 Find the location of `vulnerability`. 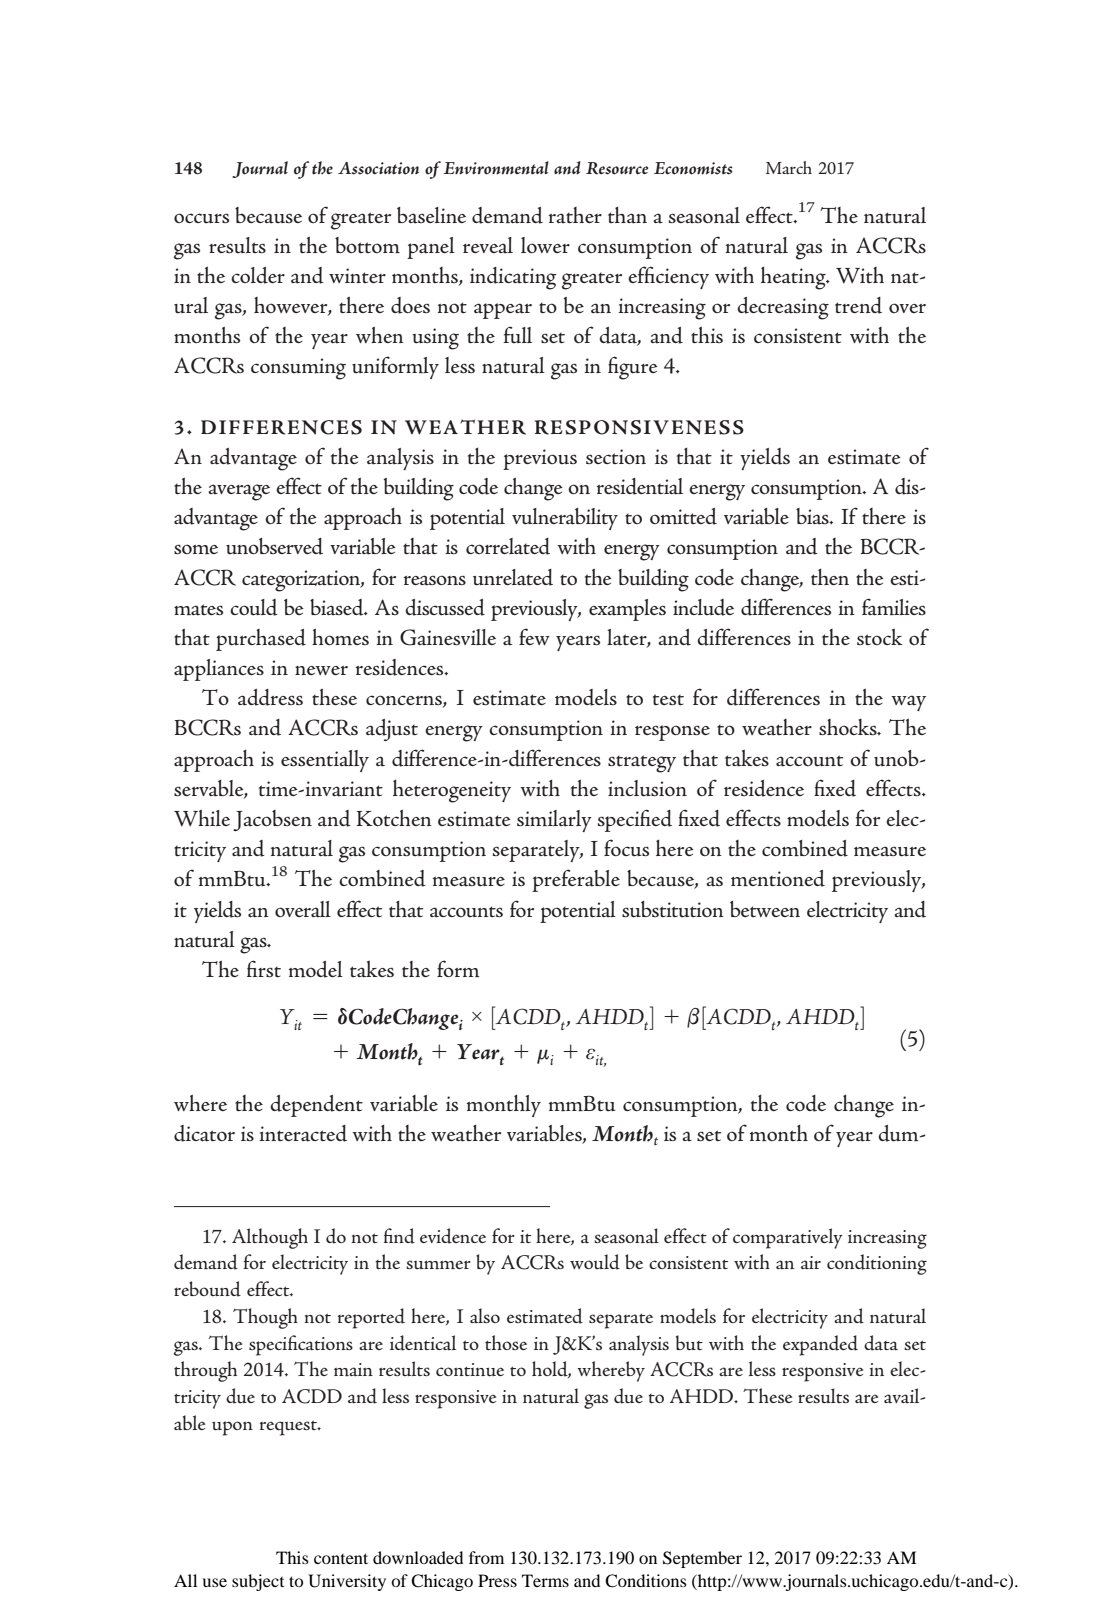

vulnerability is located at coordinates (565, 519).
